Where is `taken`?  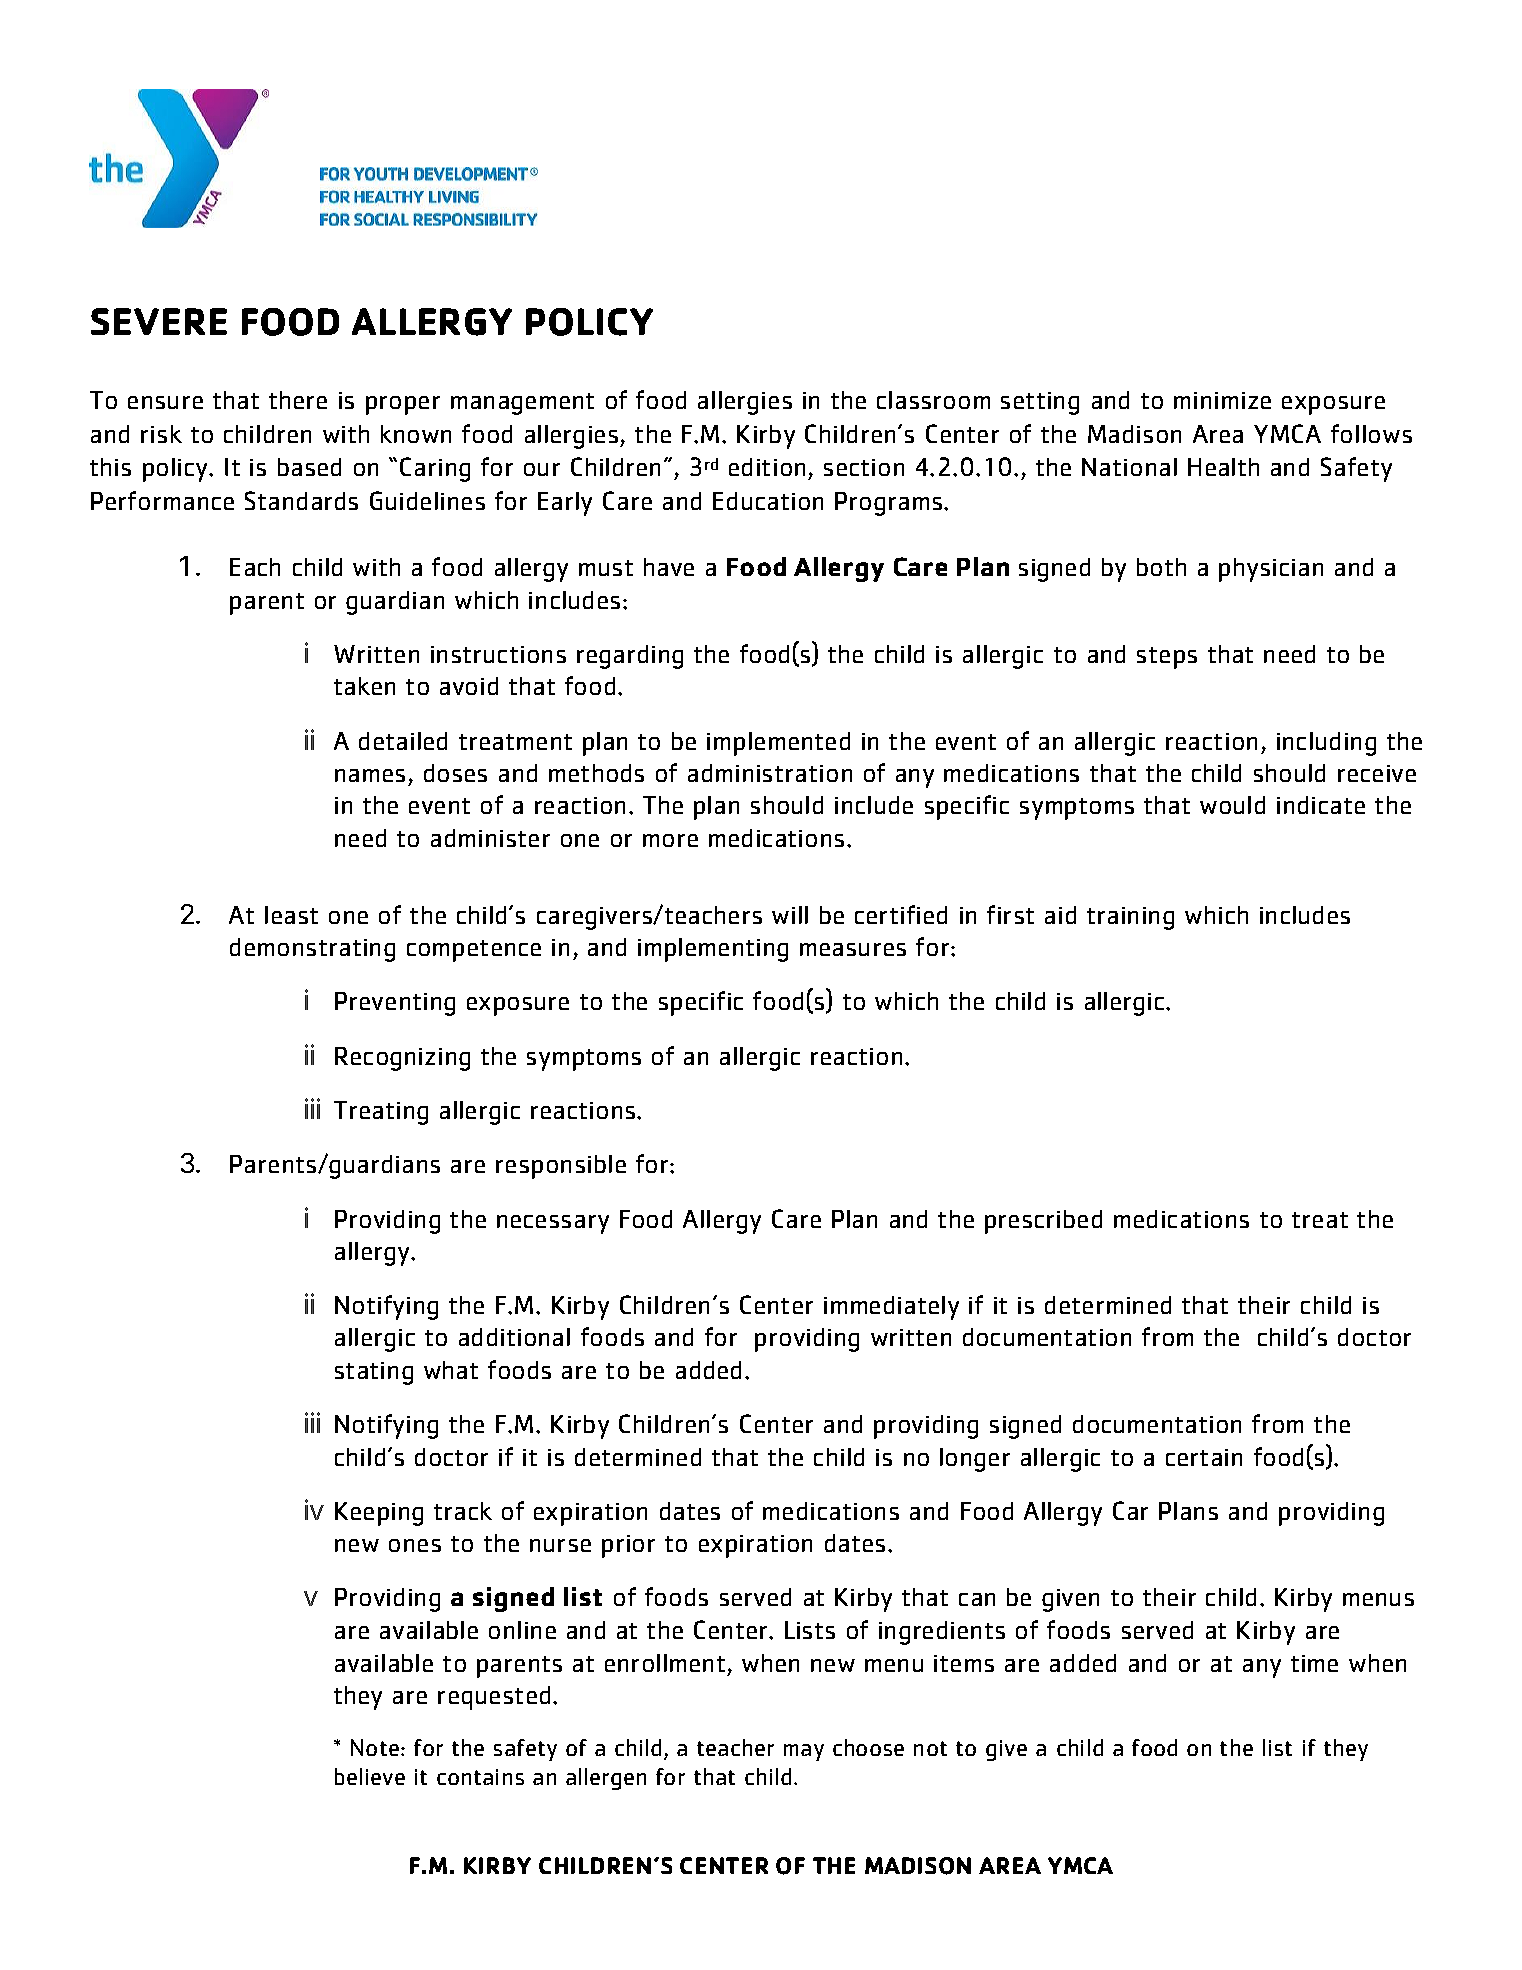 taken is located at coordinates (364, 686).
